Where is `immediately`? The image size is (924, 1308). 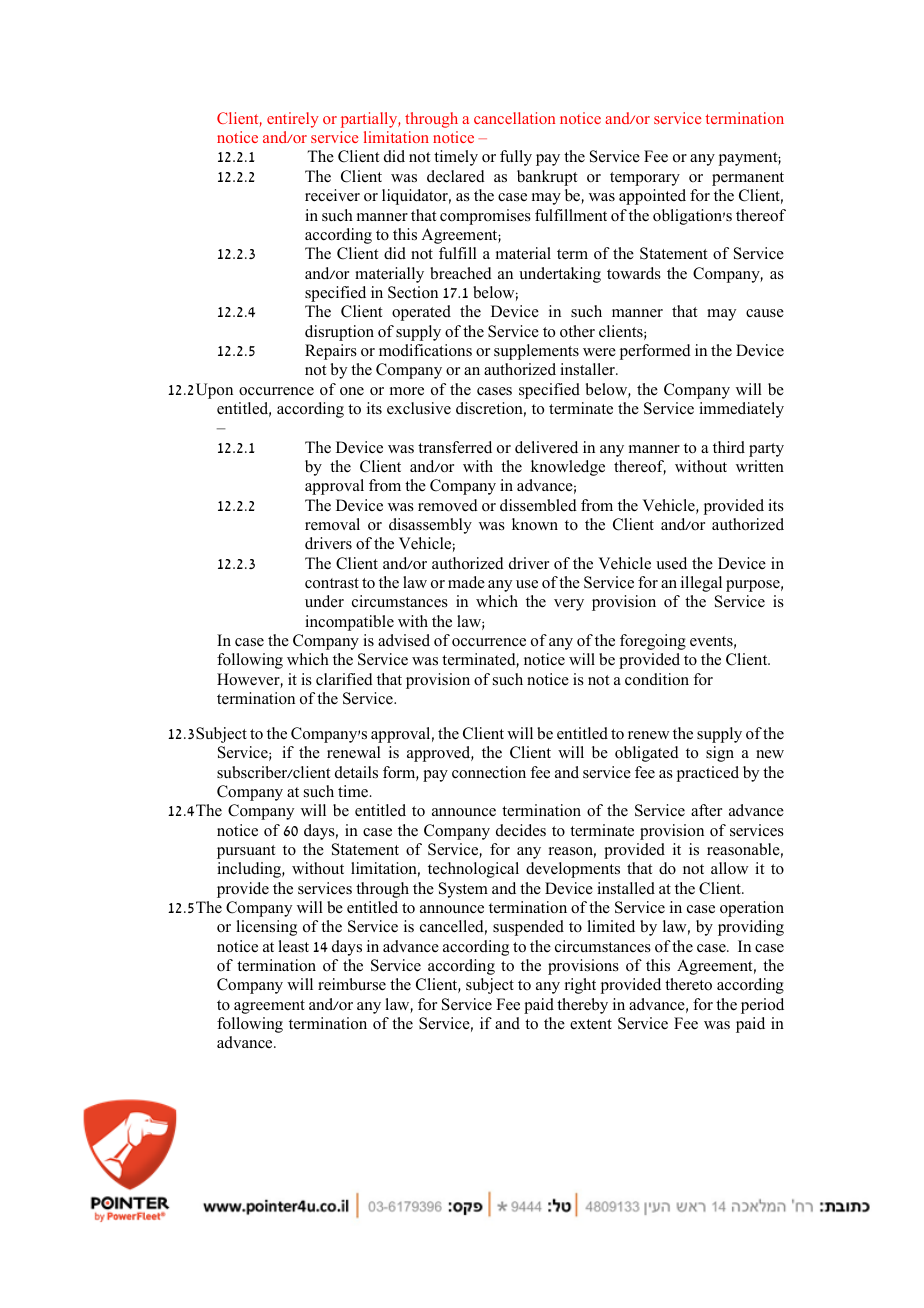 immediately is located at coordinates (741, 410).
